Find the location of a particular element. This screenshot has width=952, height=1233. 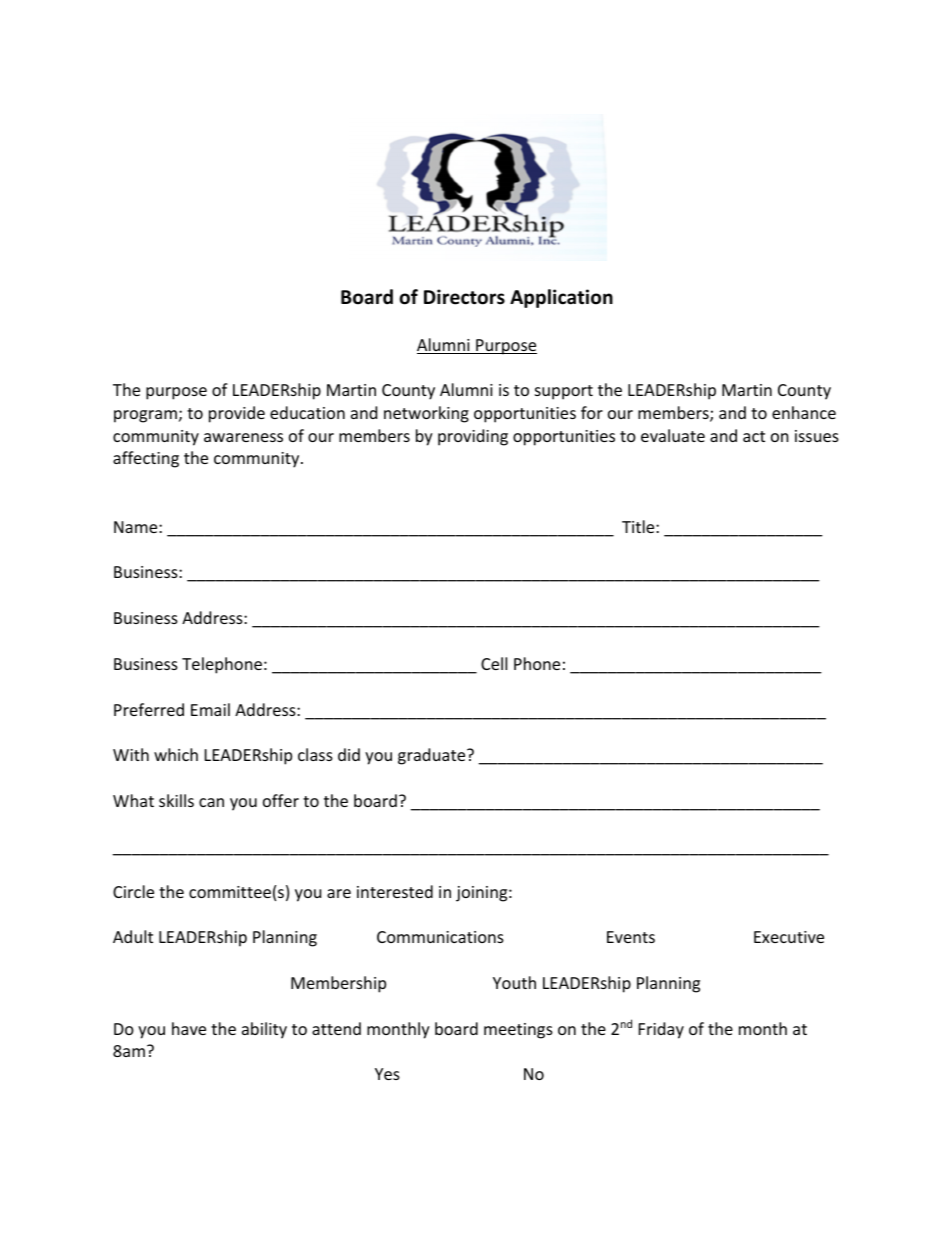

Cell is located at coordinates (494, 663).
